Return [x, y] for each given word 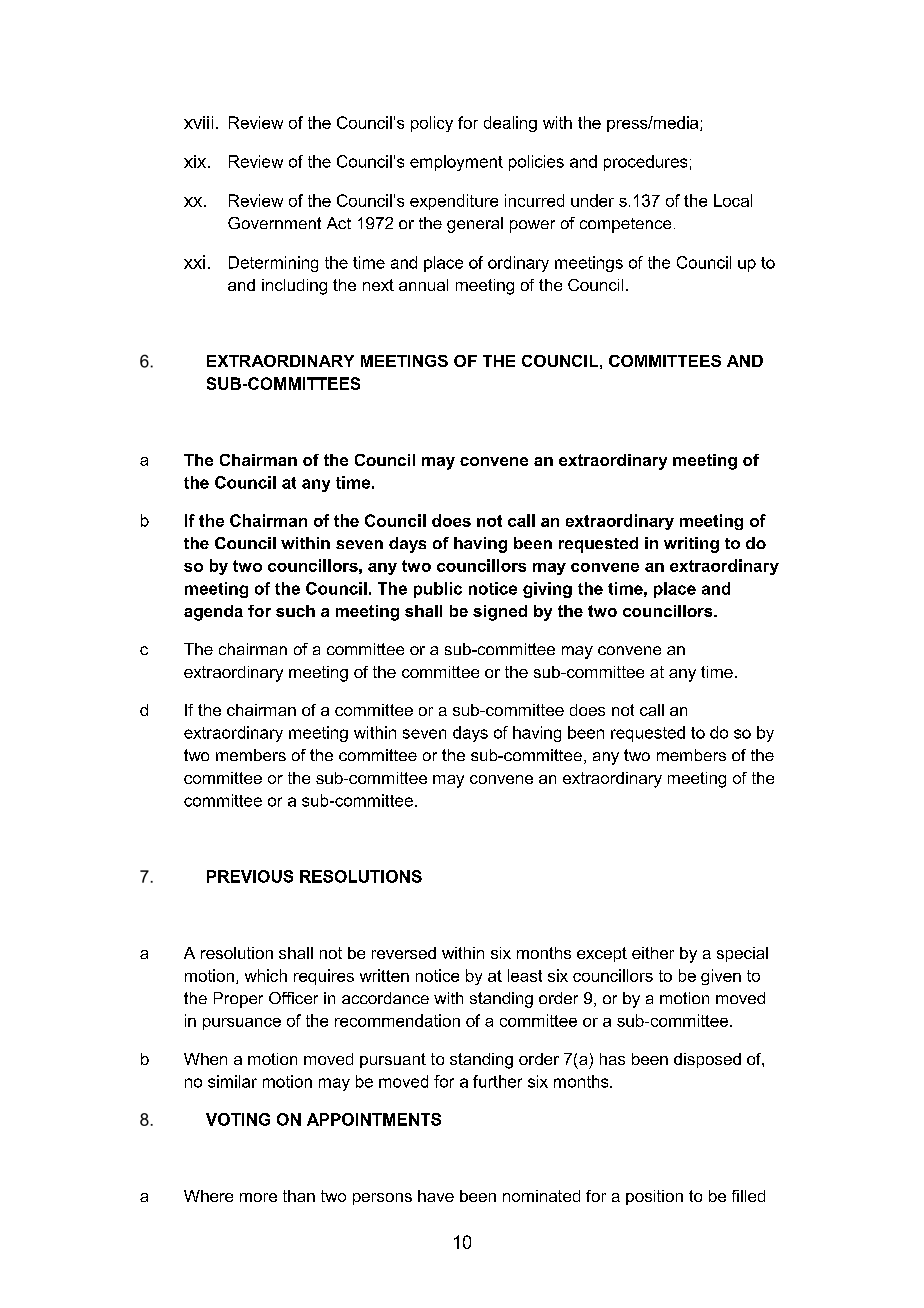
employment [456, 163]
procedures [645, 163]
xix [196, 161]
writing [691, 545]
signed [500, 613]
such [295, 611]
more [258, 1197]
